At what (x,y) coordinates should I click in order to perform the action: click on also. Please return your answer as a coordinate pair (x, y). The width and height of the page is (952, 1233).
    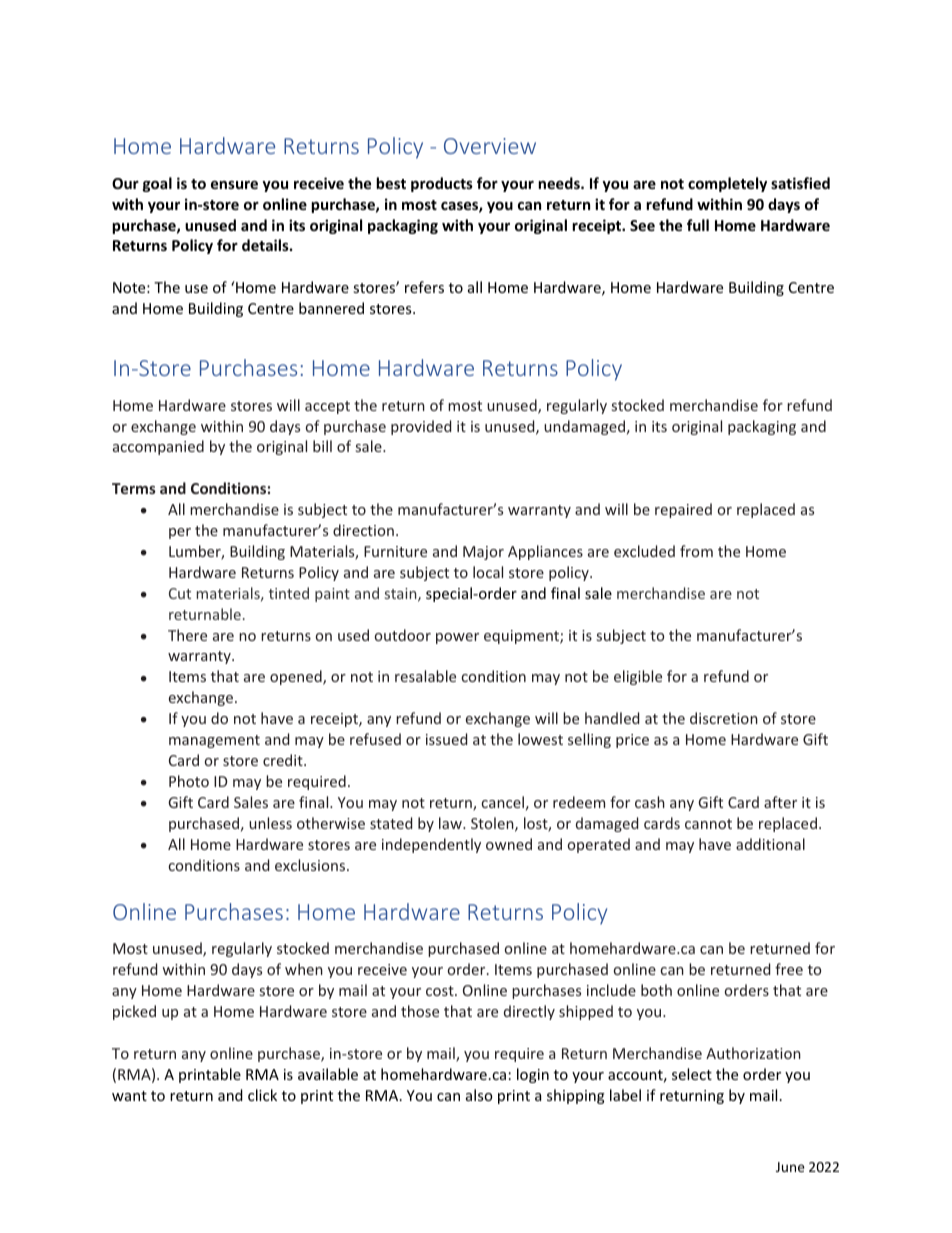
    Looking at the image, I should click on (479, 1095).
